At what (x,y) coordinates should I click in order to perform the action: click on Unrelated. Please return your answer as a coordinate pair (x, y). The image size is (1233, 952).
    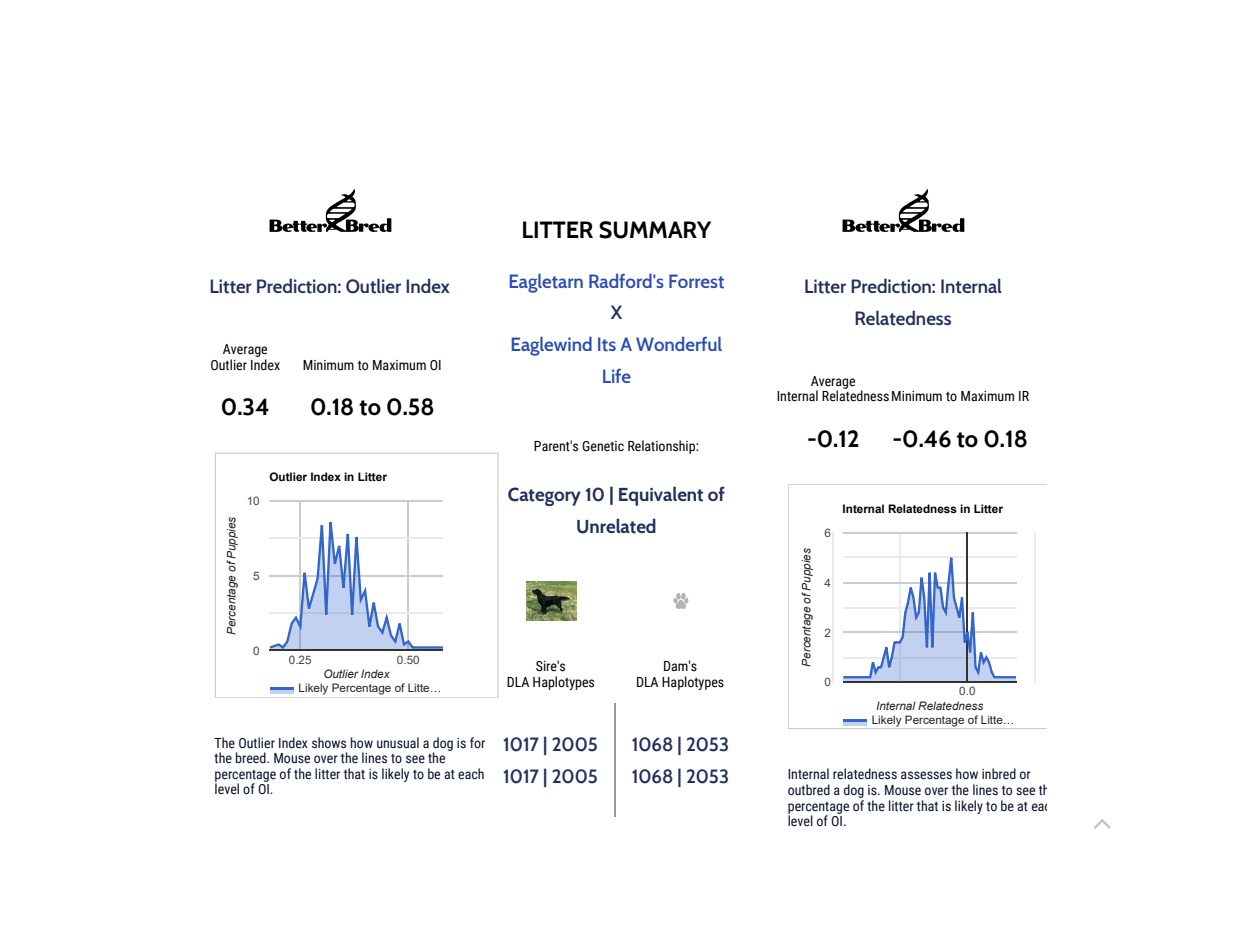
    Looking at the image, I should click on (616, 526).
